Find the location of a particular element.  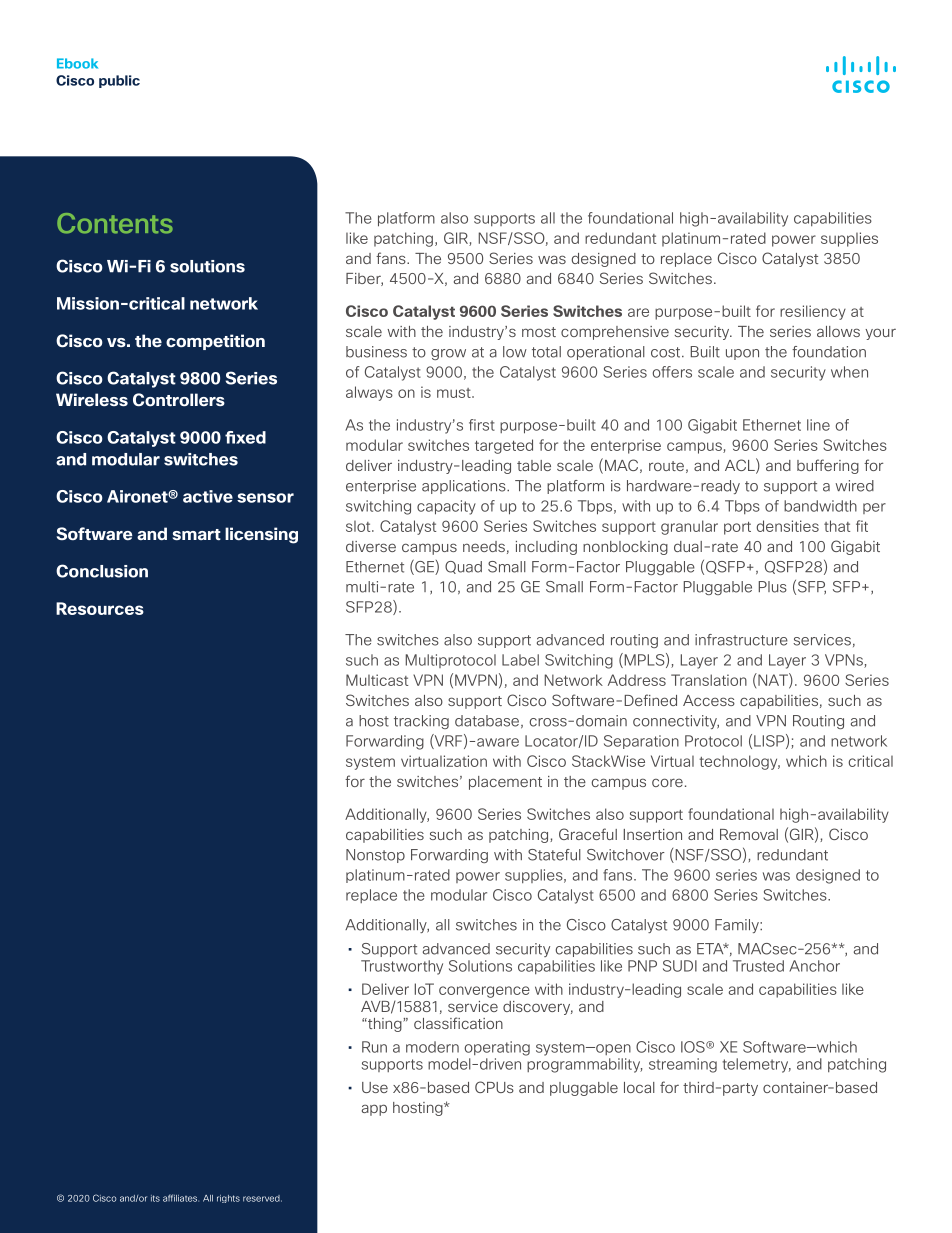

competition is located at coordinates (215, 342).
